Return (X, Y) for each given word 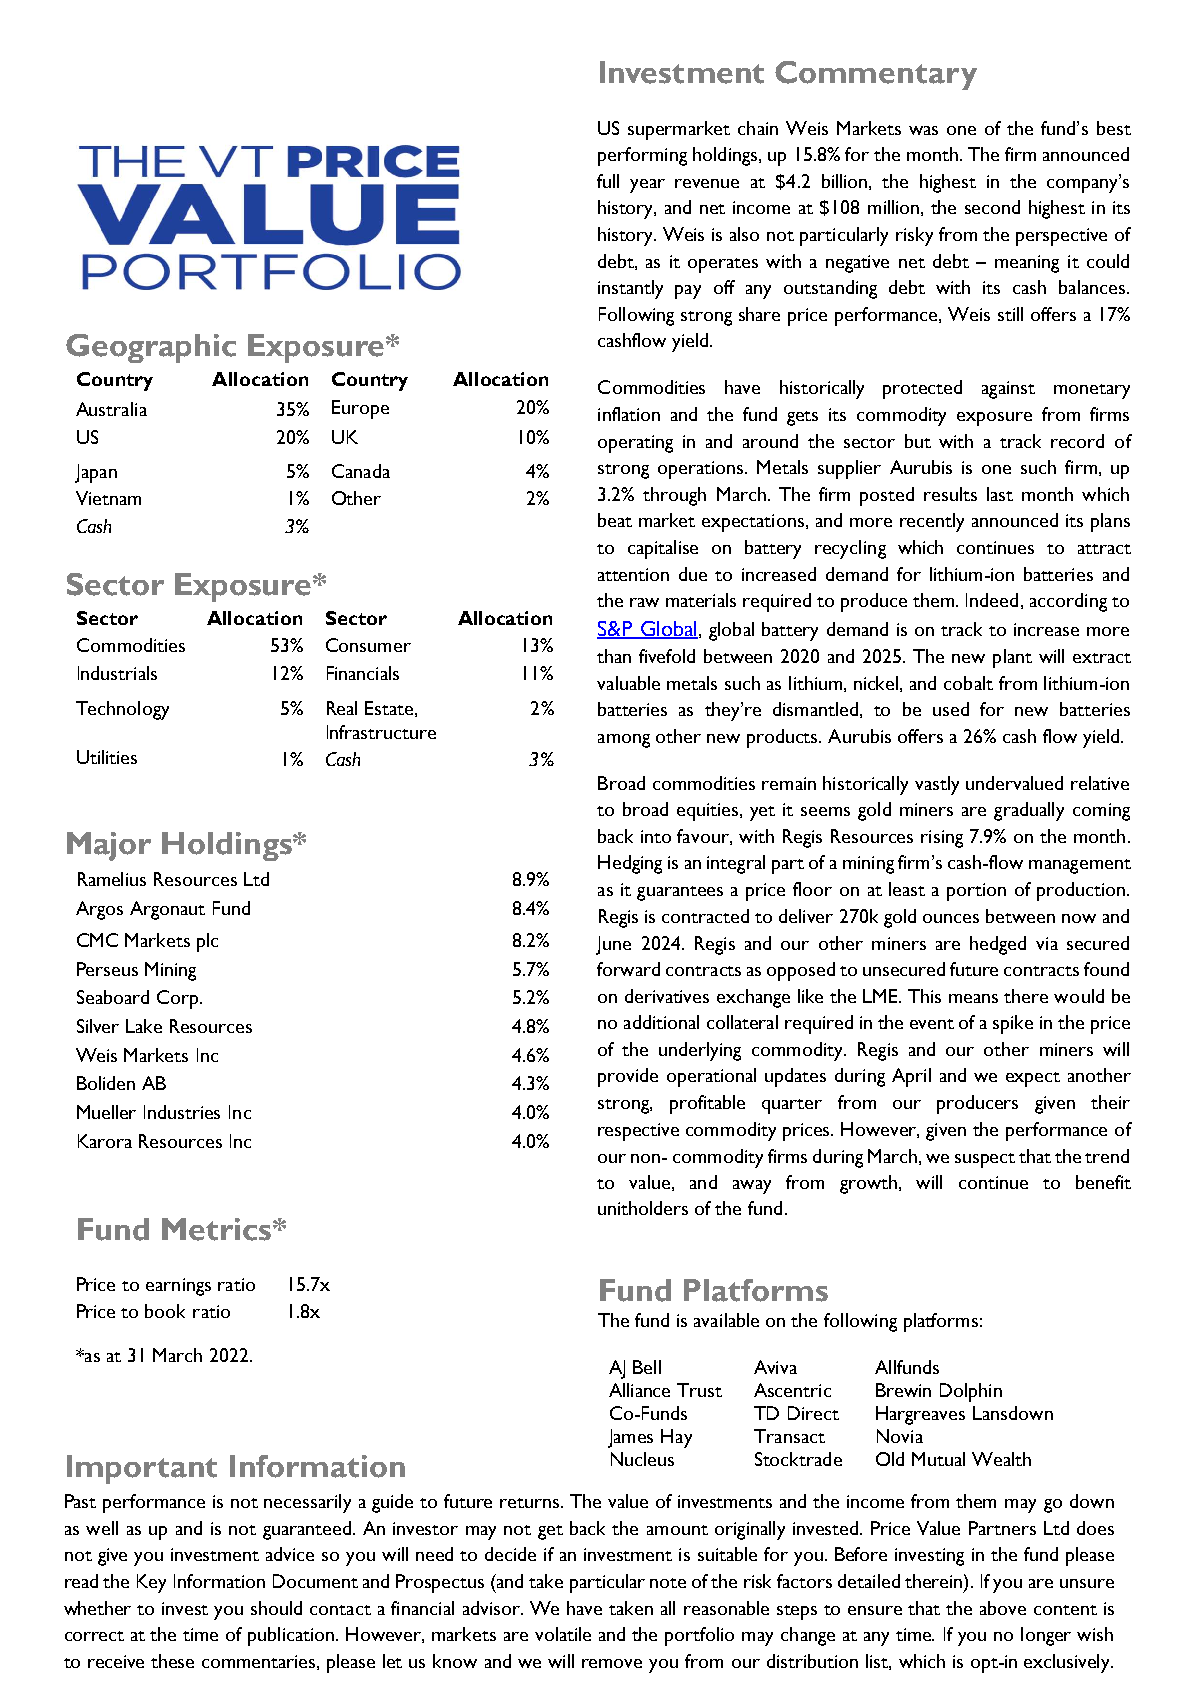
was (923, 130)
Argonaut (167, 910)
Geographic (151, 348)
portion (976, 892)
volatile (563, 1634)
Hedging (630, 864)
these (172, 1661)
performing (642, 156)
